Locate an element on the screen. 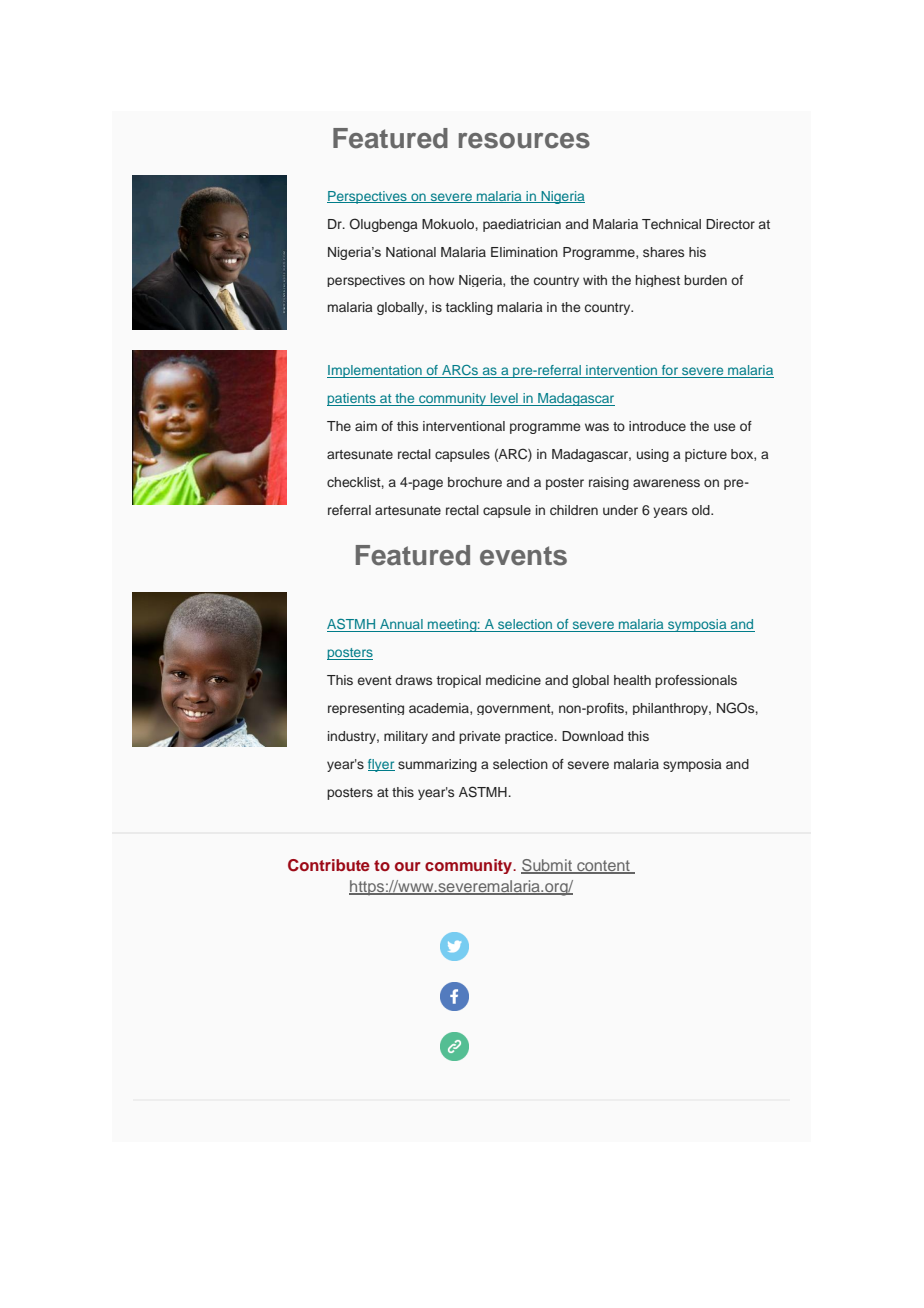 This screenshot has height=1308, width=924. draws is located at coordinates (413, 680).
